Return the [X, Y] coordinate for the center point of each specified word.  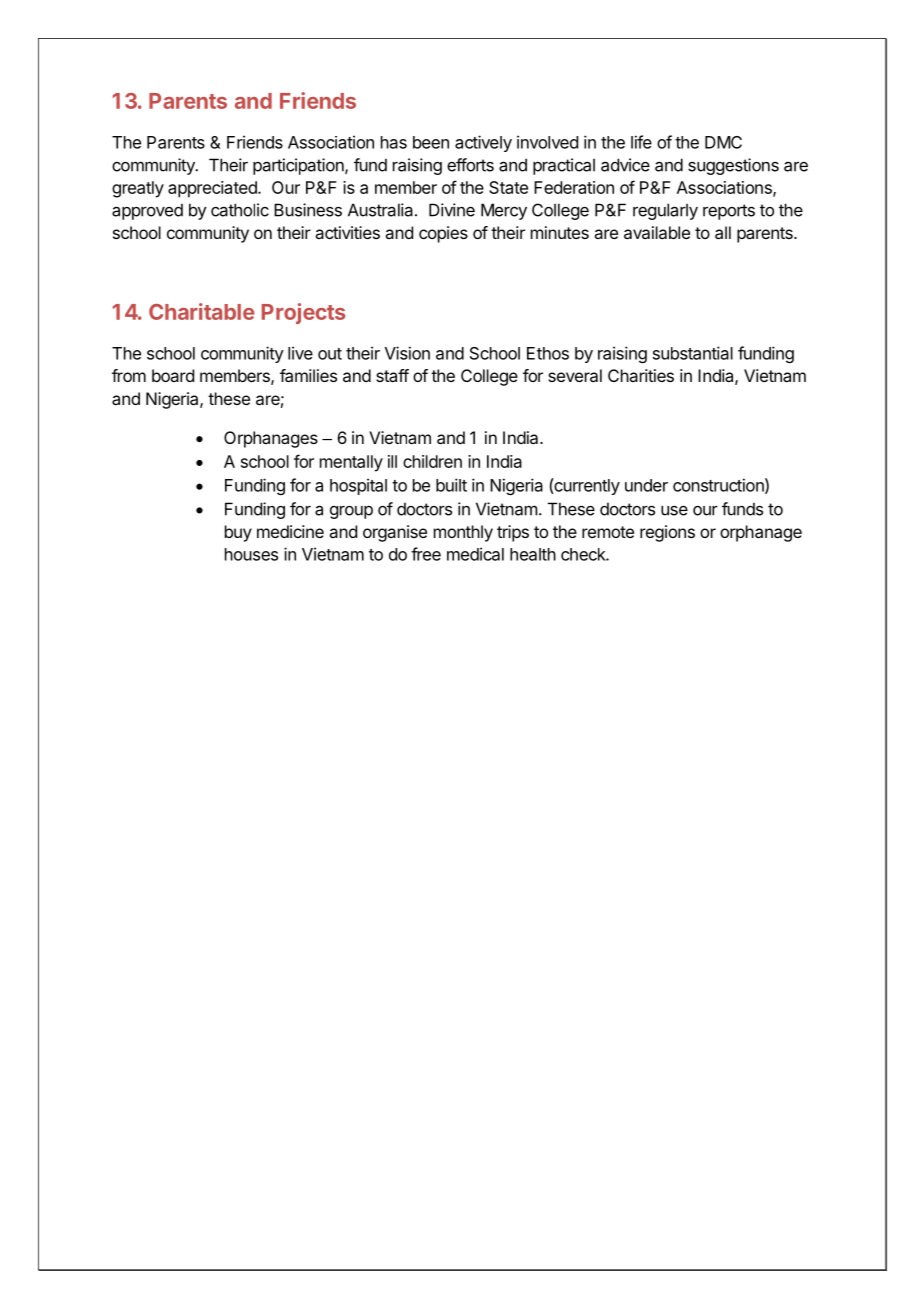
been [431, 142]
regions [667, 533]
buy [238, 533]
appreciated [213, 189]
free [426, 554]
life [641, 142]
